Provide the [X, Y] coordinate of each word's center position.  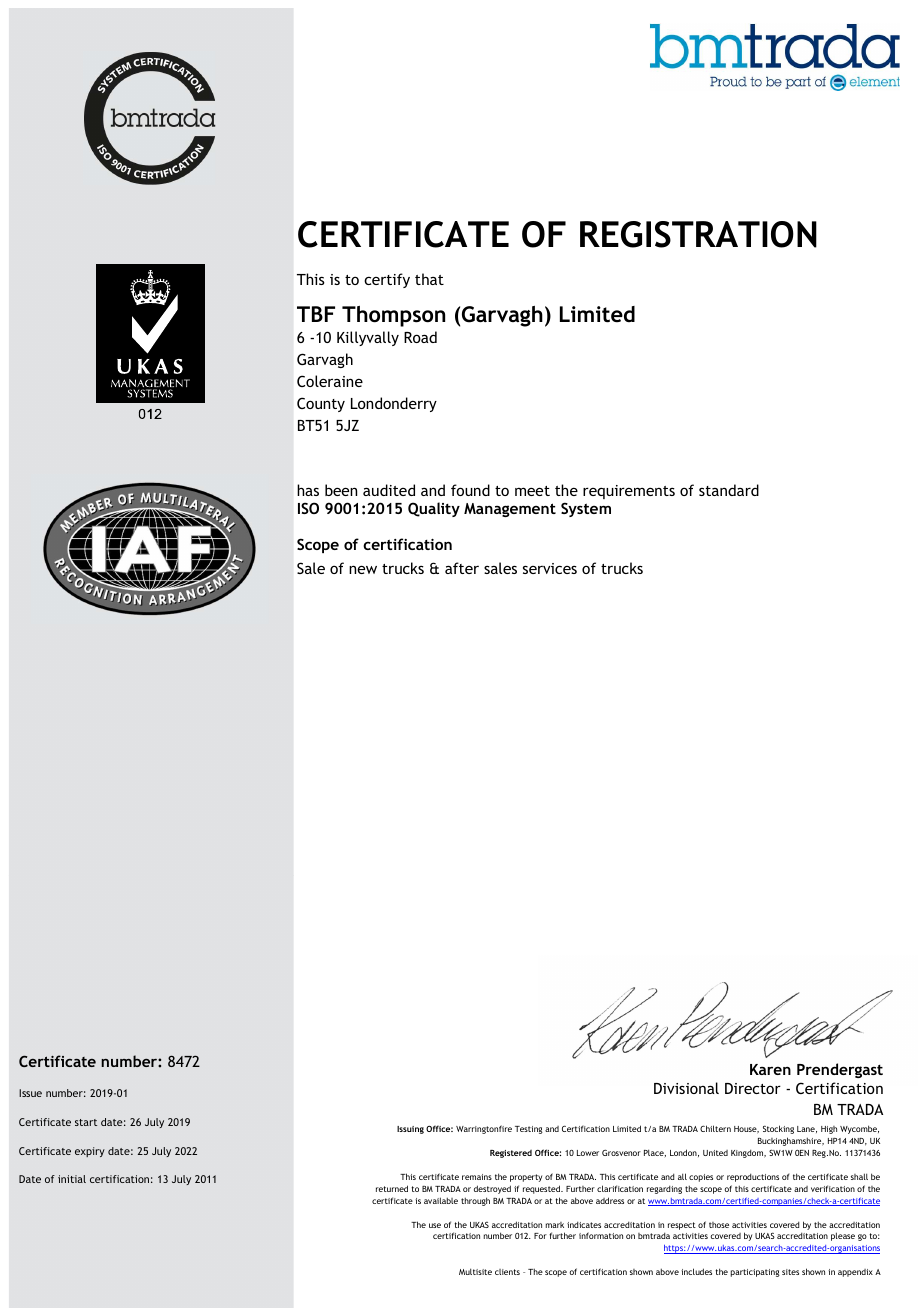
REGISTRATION [698, 234]
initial [72, 1179]
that [429, 279]
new [363, 569]
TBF [316, 314]
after [462, 568]
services [550, 568]
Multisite [475, 1271]
